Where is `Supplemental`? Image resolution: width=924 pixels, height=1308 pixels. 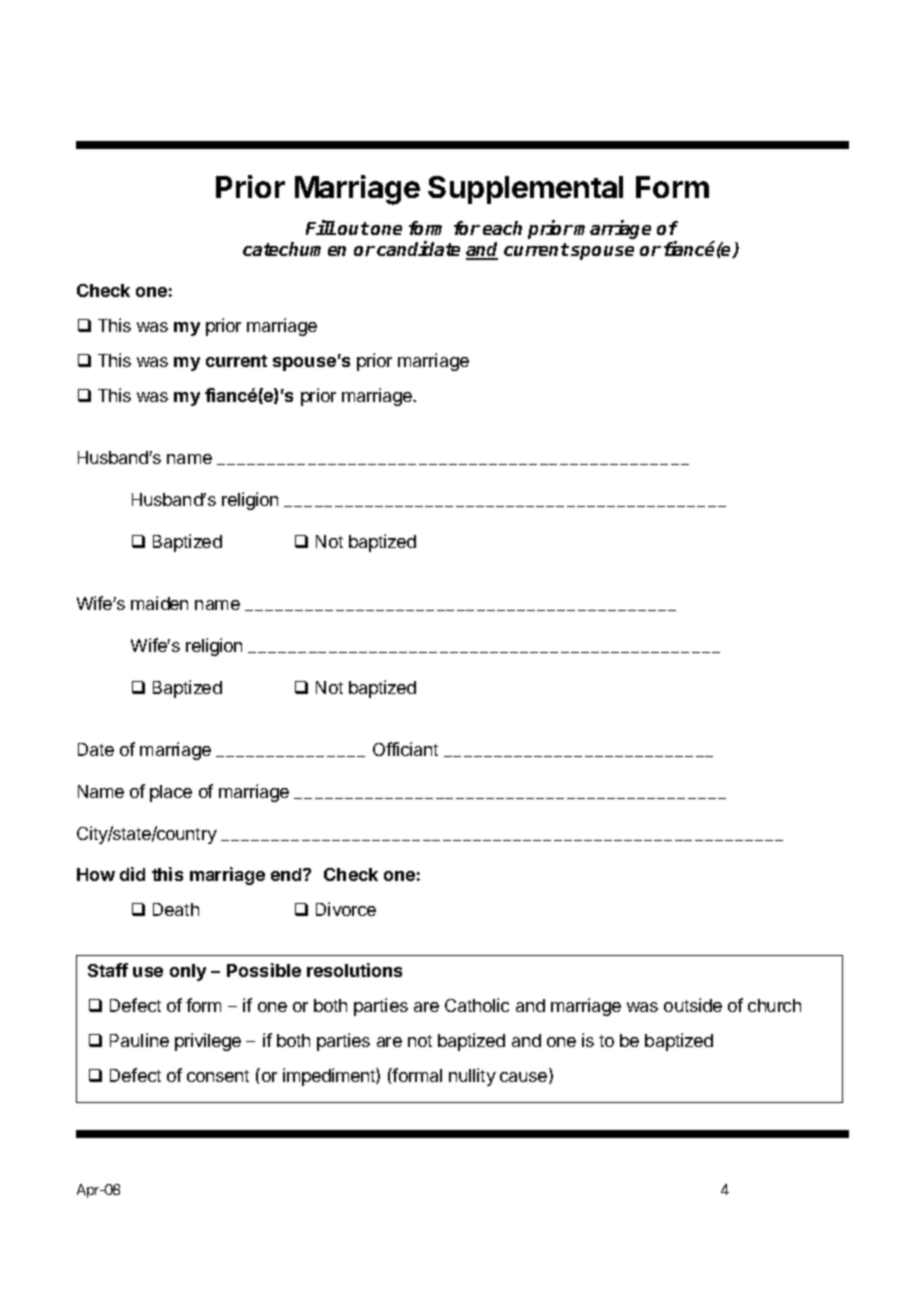
Supplemental is located at coordinates (525, 190).
